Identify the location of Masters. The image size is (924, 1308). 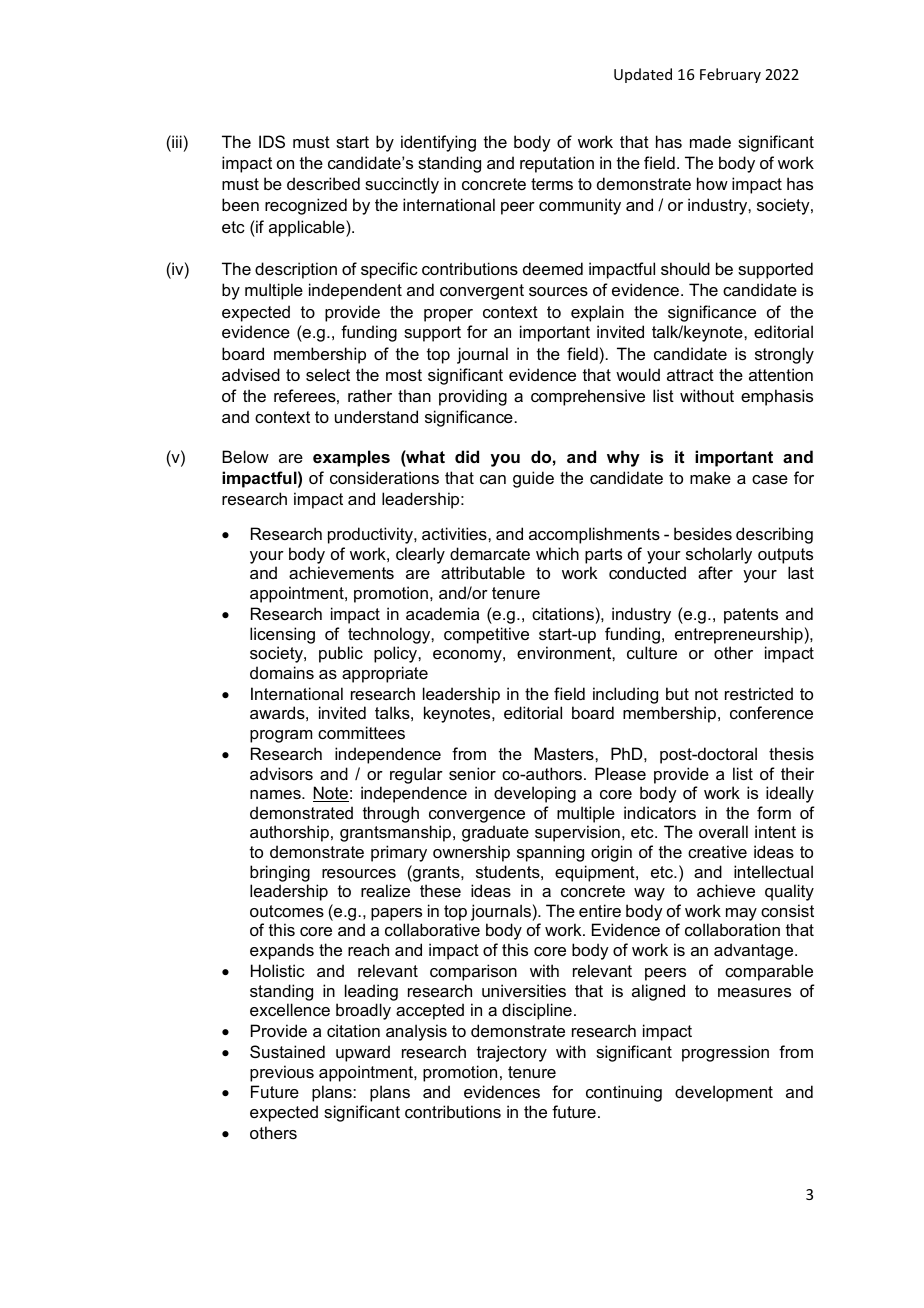
(565, 753).
